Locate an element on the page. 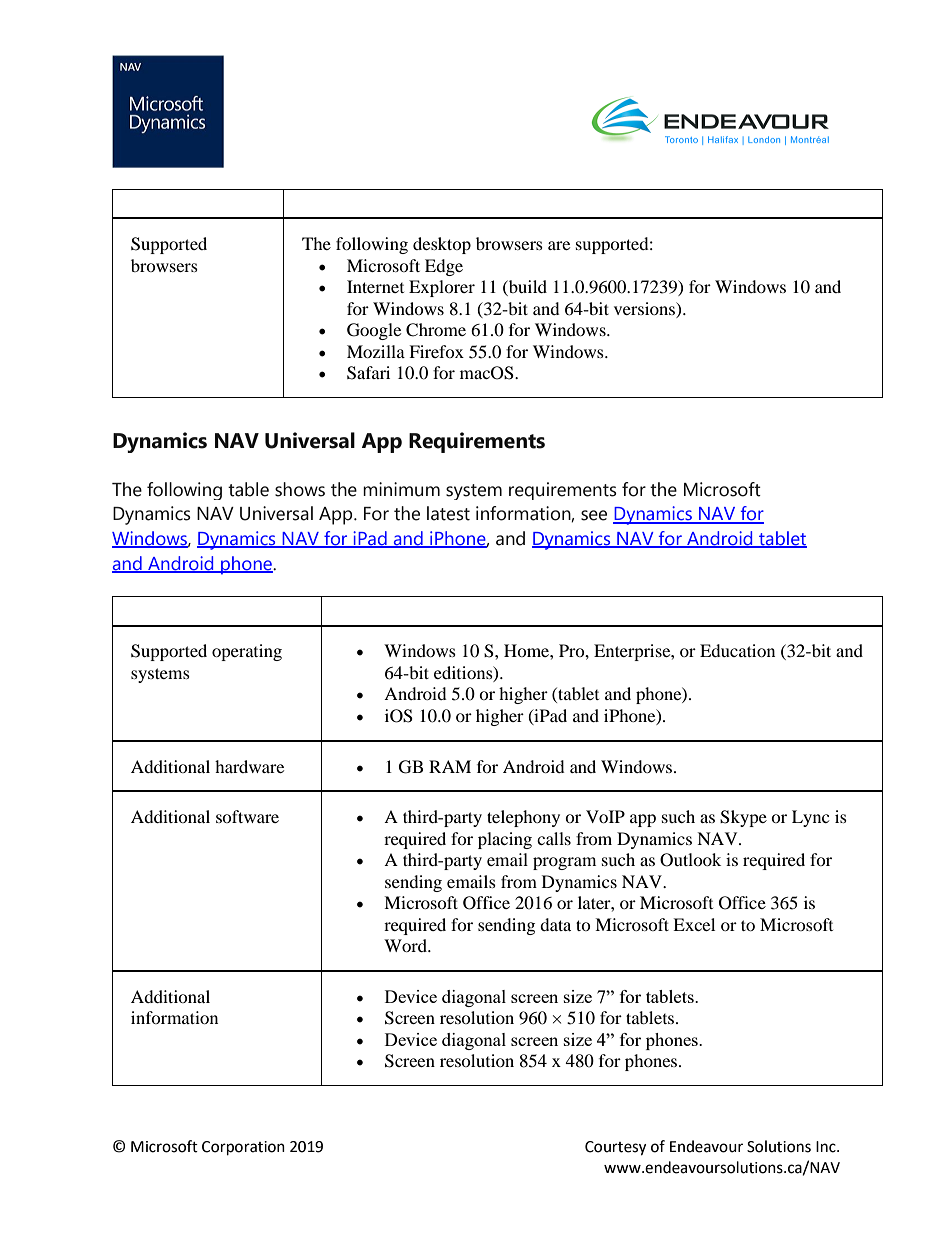 This document has height=1233, width=952. shows is located at coordinates (300, 489).
